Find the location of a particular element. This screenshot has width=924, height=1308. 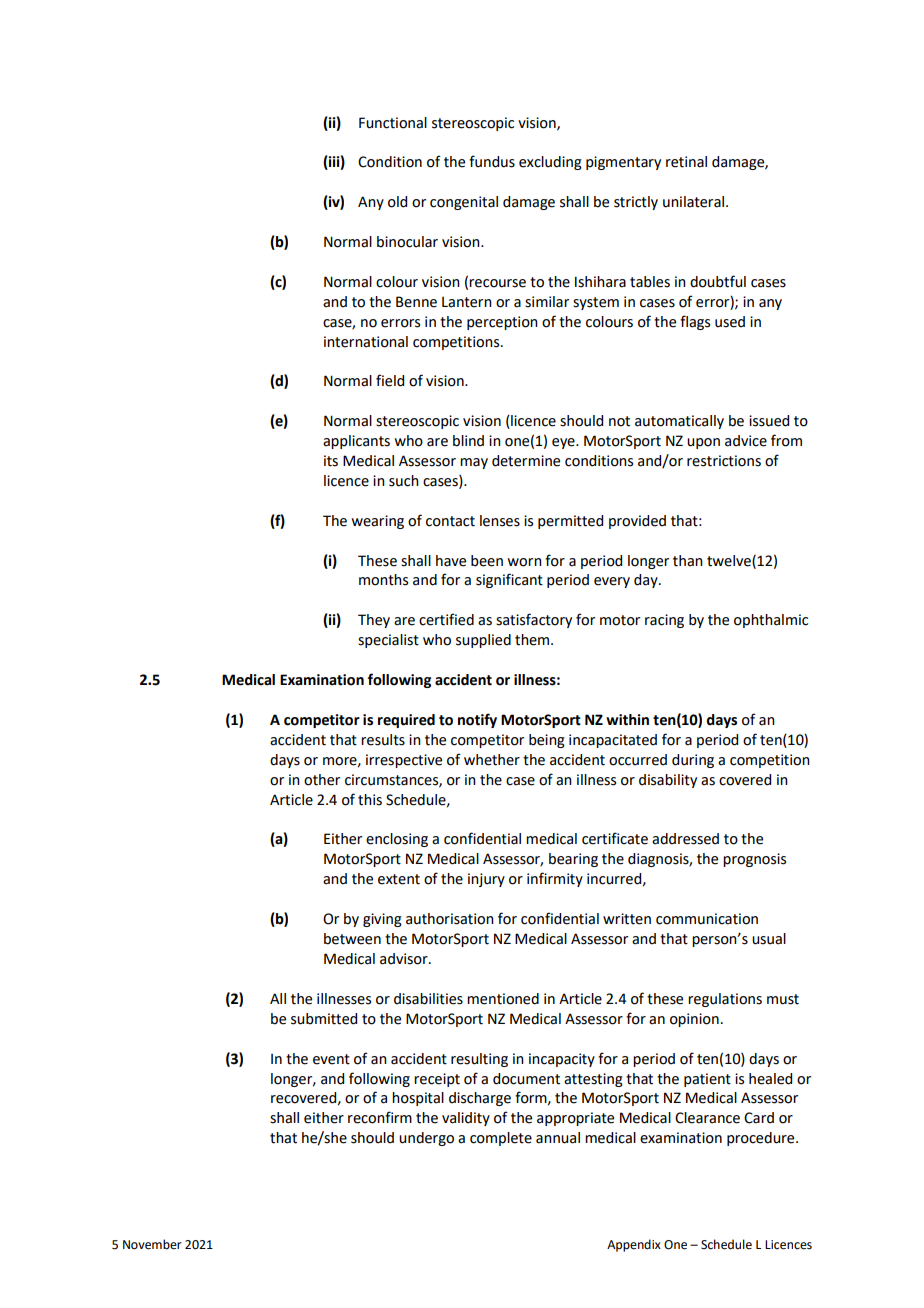

notify is located at coordinates (477, 720).
